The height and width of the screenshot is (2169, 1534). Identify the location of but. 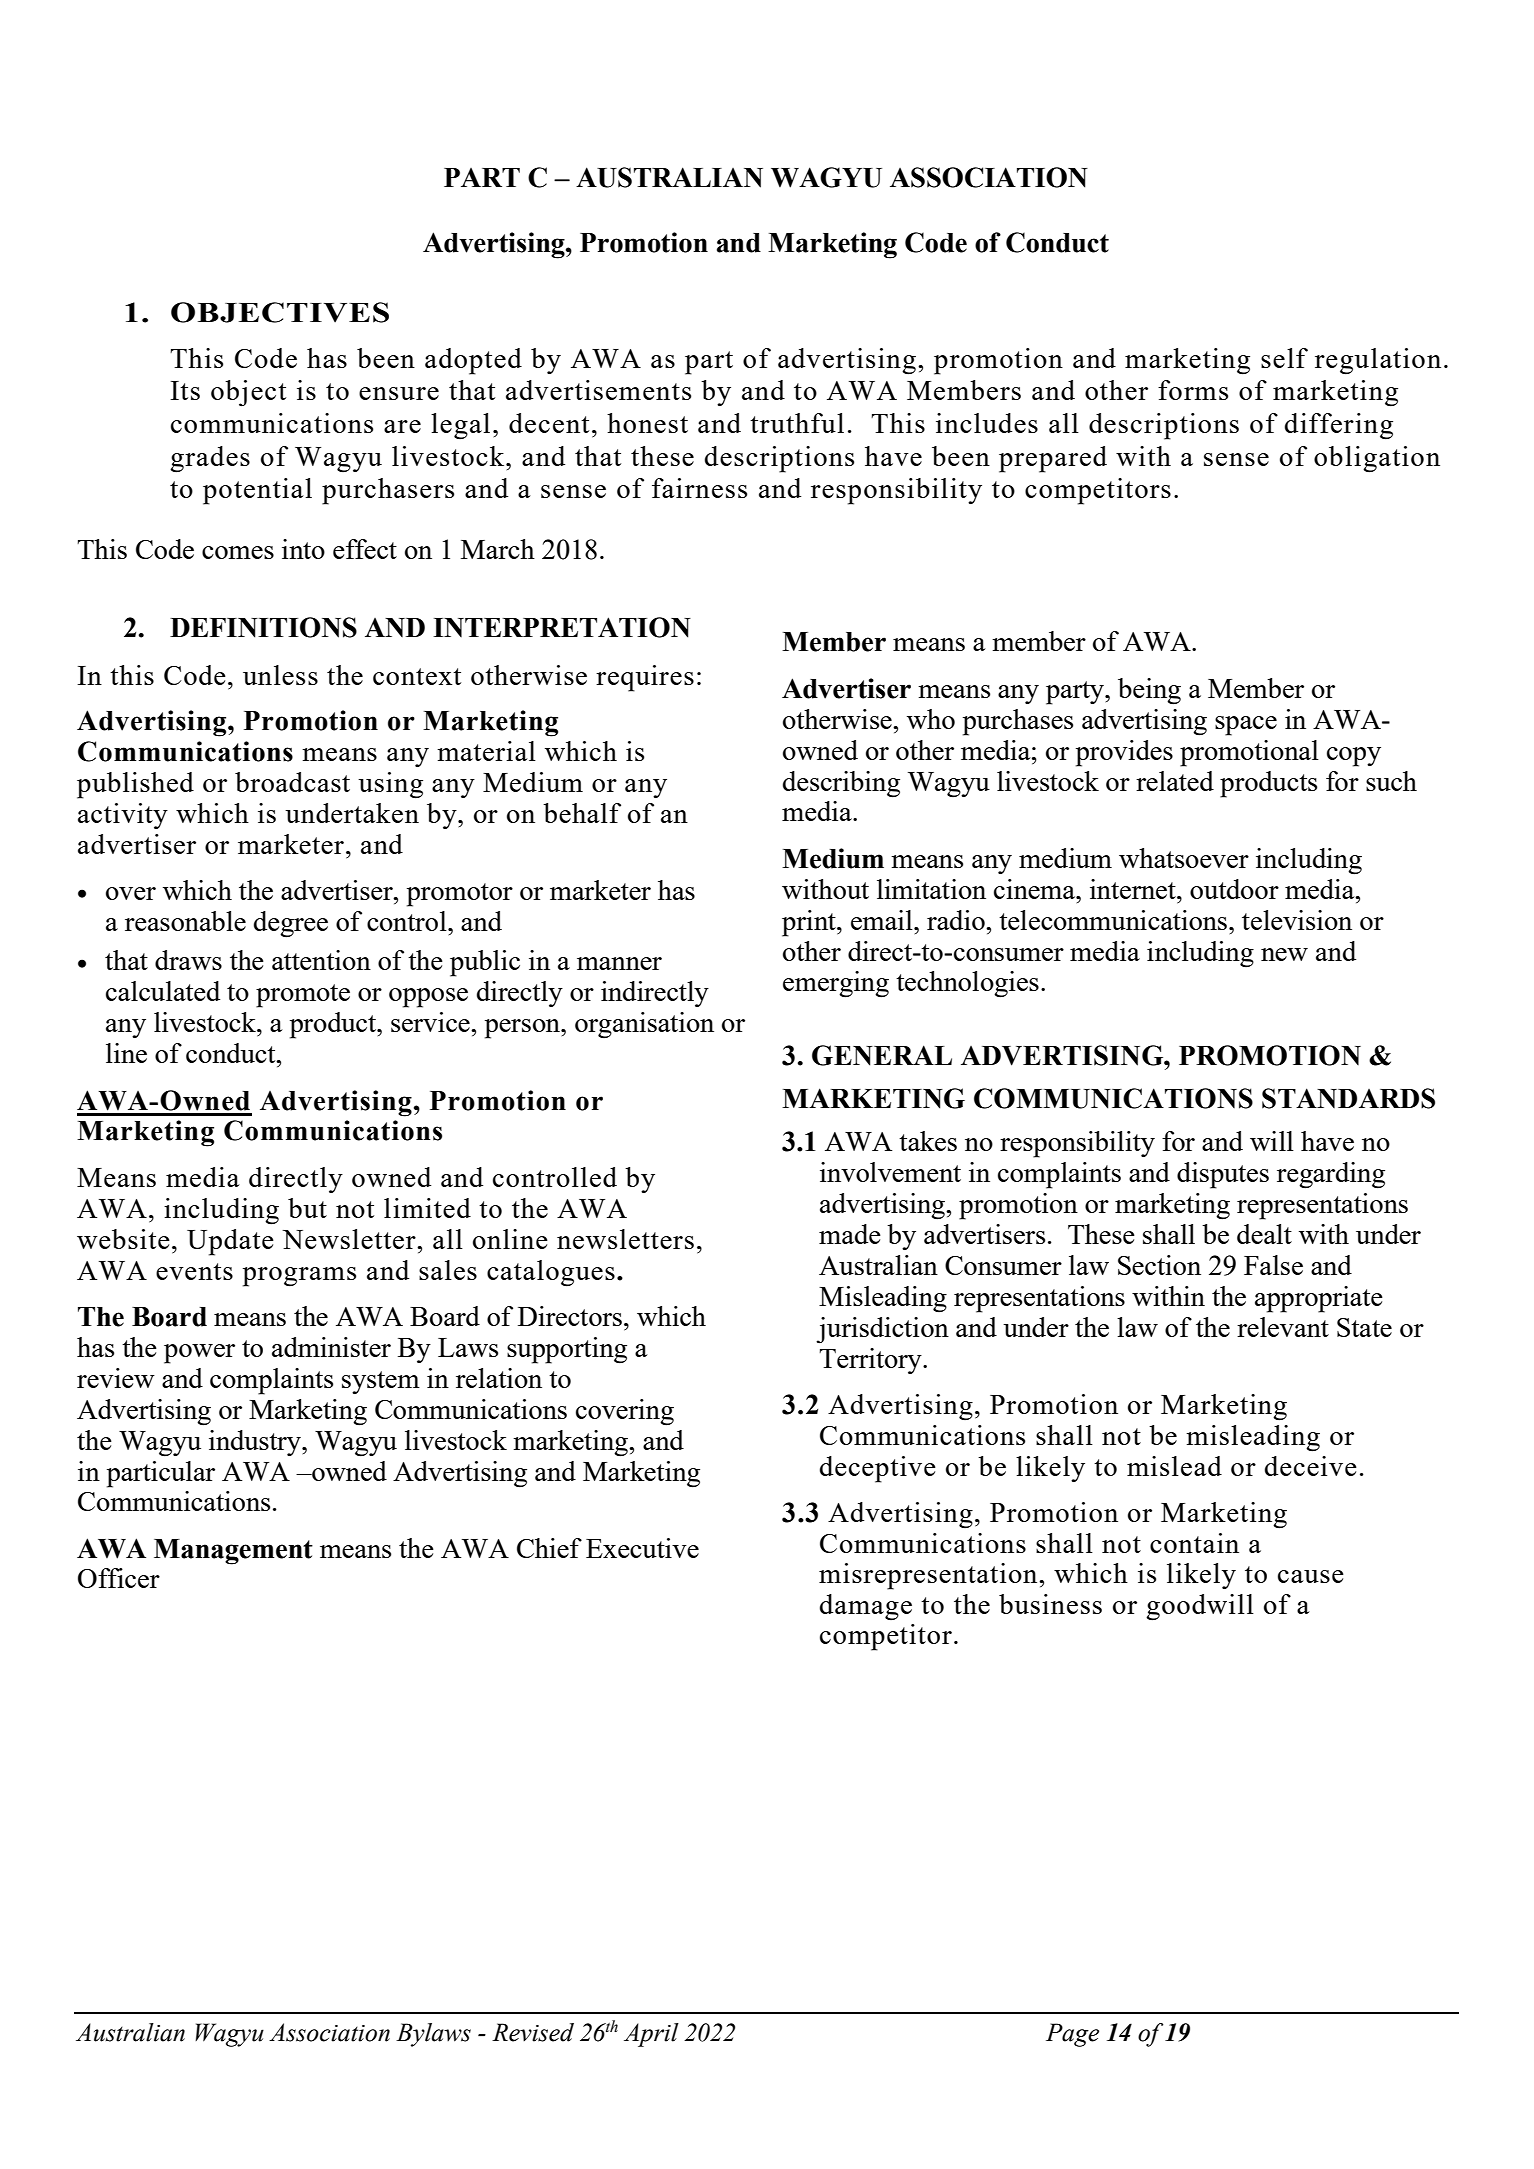
(307, 1208).
